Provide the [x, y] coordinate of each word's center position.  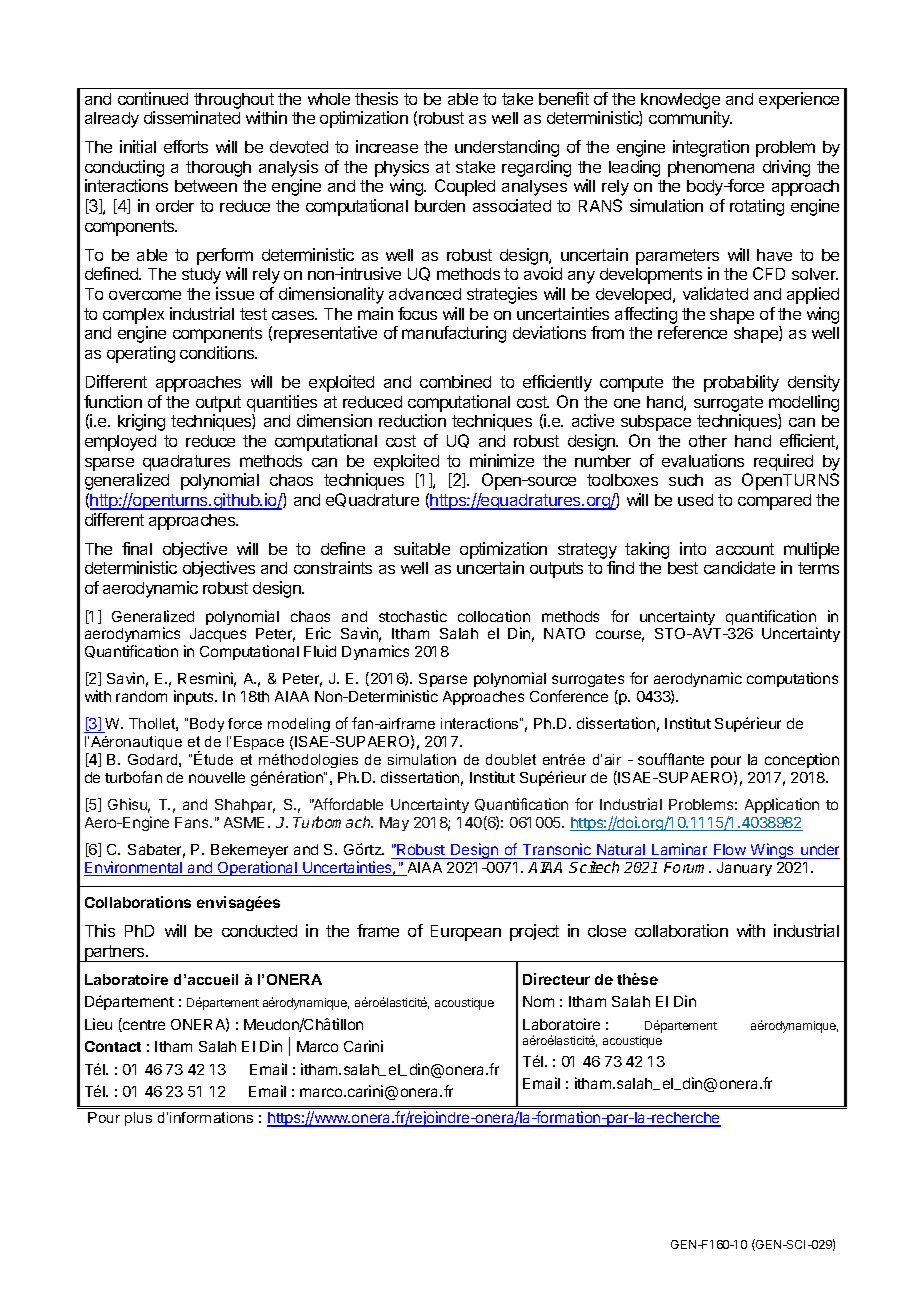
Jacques [218, 635]
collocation [494, 616]
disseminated [192, 117]
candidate [739, 567]
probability [741, 383]
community [690, 119]
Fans [193, 822]
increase [387, 146]
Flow [730, 849]
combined [455, 381]
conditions [218, 352]
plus [138, 1119]
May [394, 824]
